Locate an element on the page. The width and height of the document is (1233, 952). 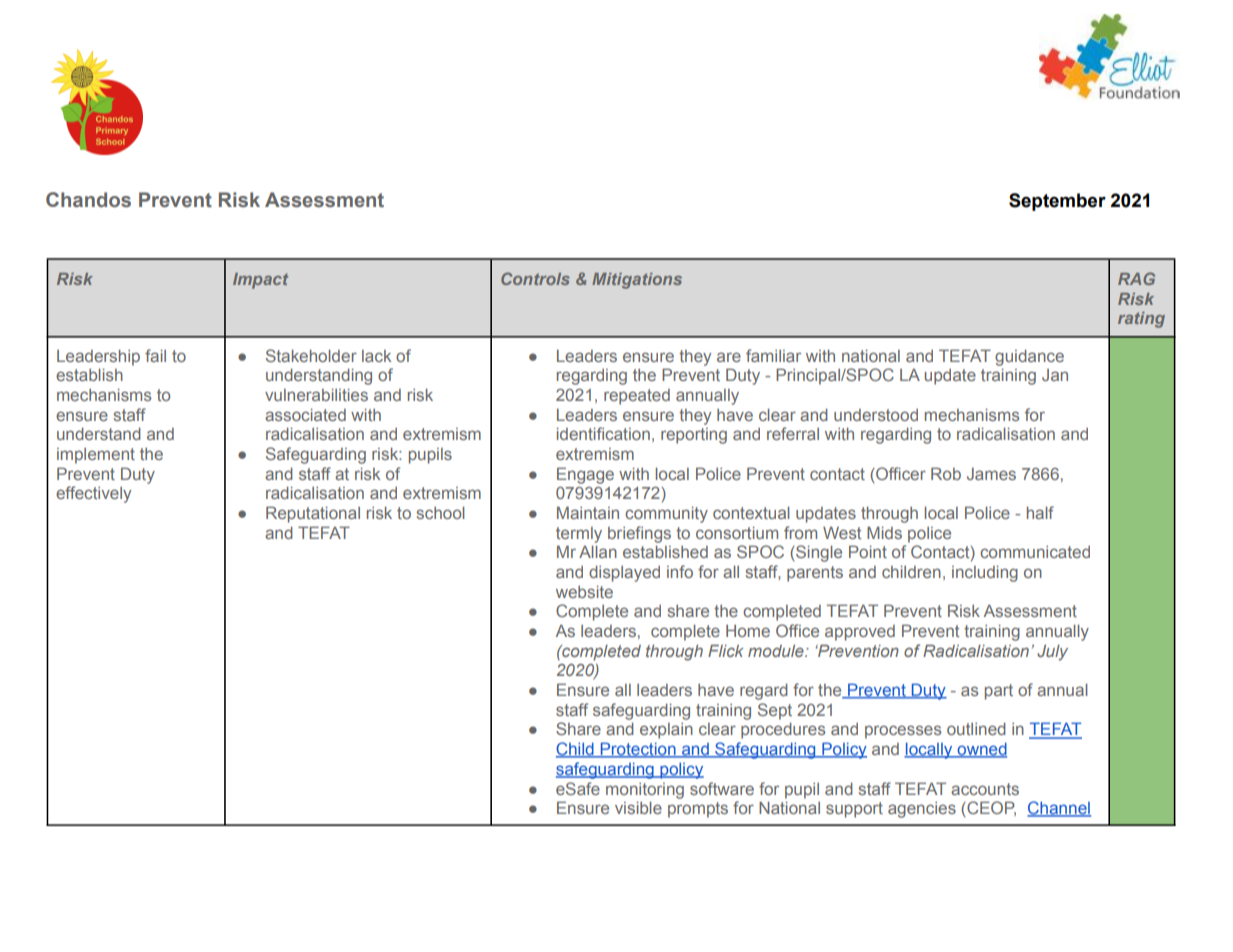
monitoring is located at coordinates (645, 791).
